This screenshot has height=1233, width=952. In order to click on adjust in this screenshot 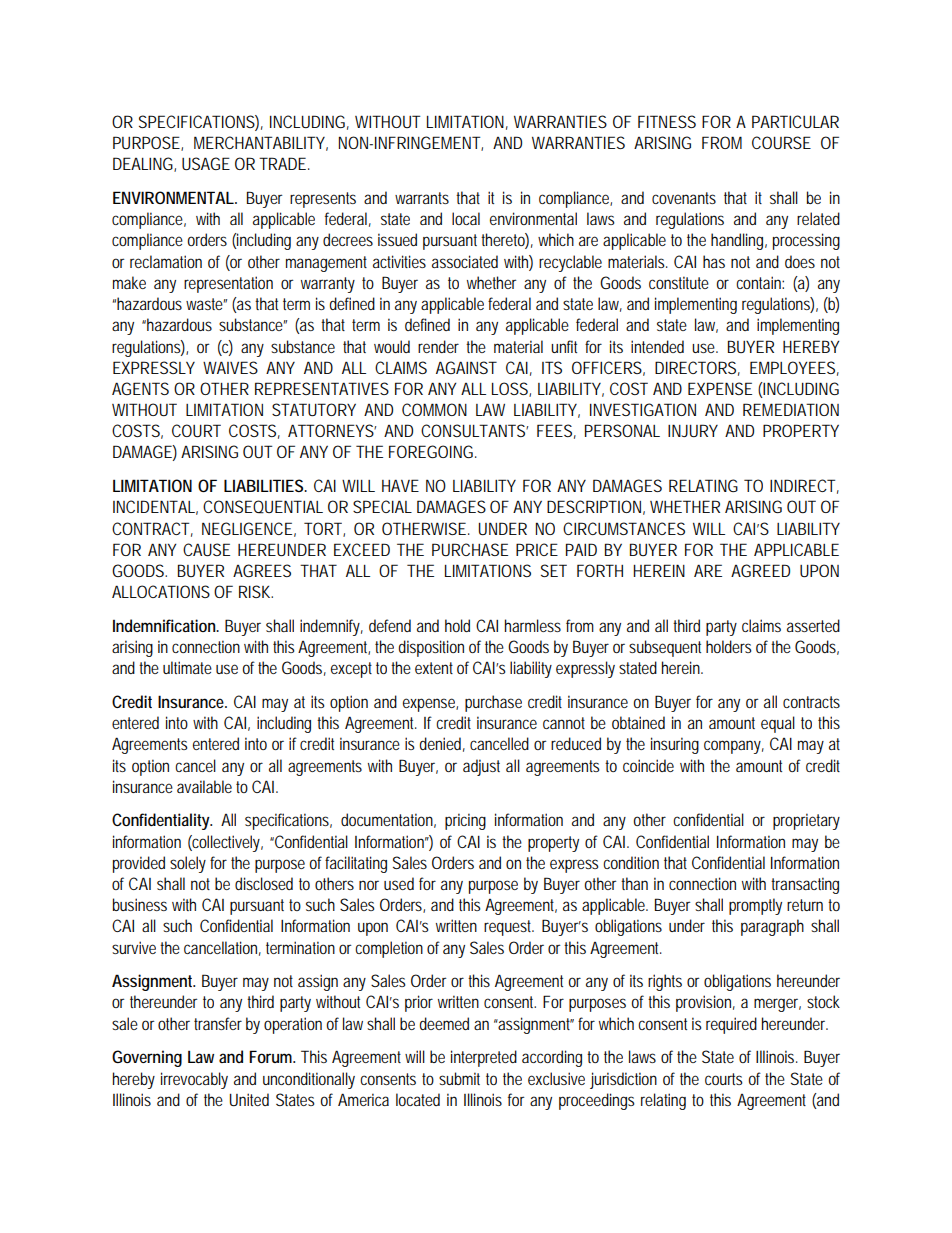, I will do `click(481, 767)`.
